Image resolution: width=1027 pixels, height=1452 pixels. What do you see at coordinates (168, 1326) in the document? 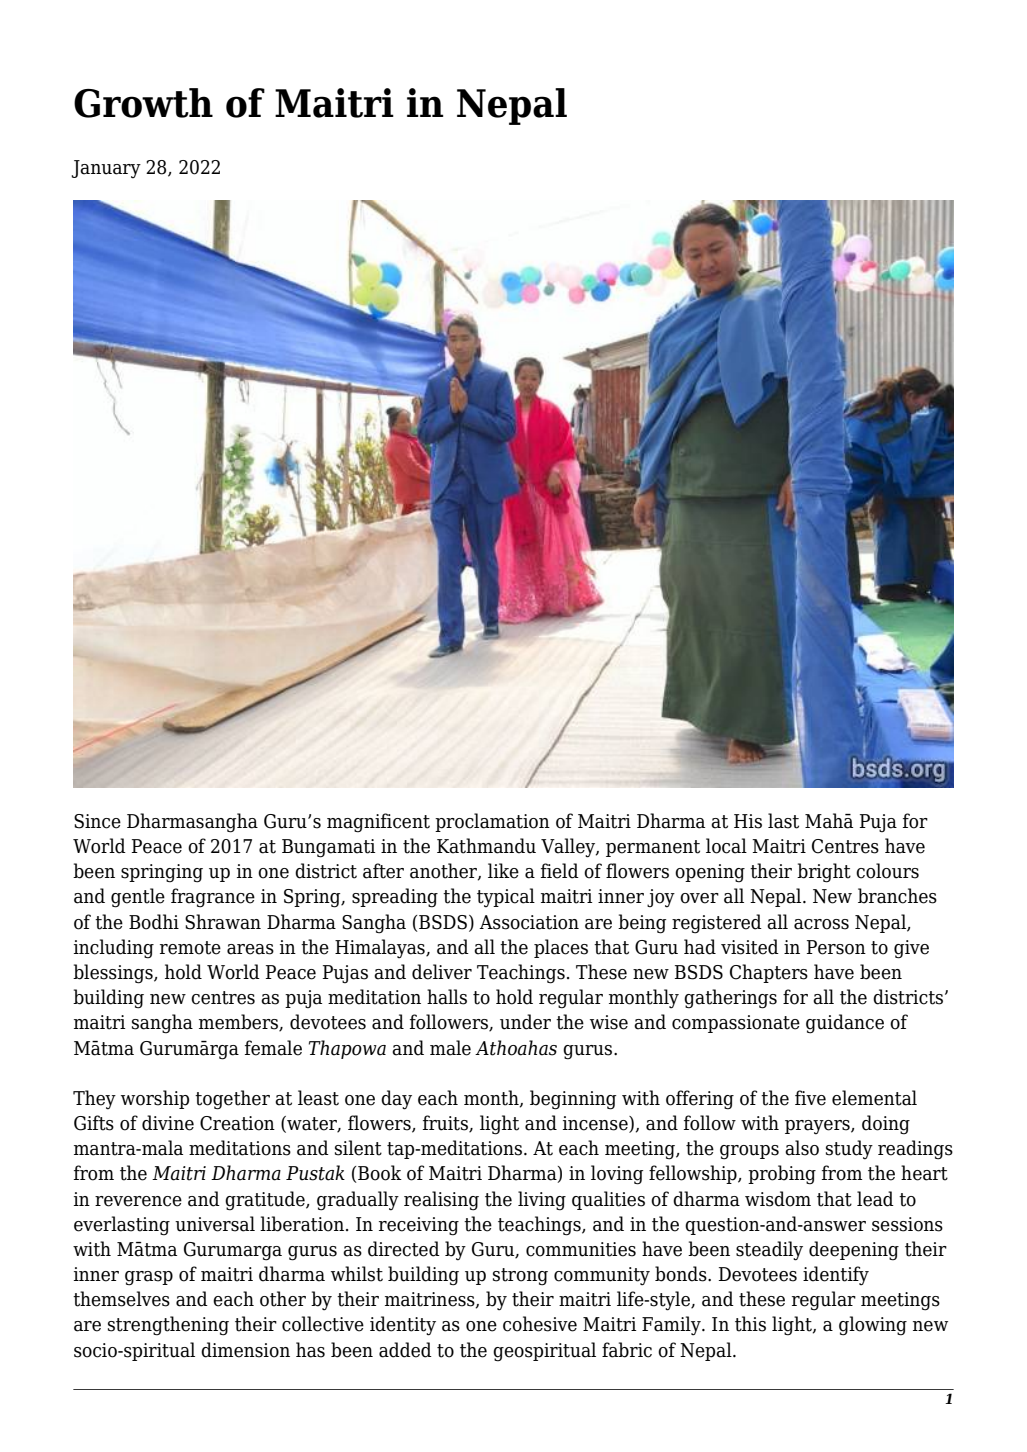
I see `strengthening` at bounding box center [168, 1326].
